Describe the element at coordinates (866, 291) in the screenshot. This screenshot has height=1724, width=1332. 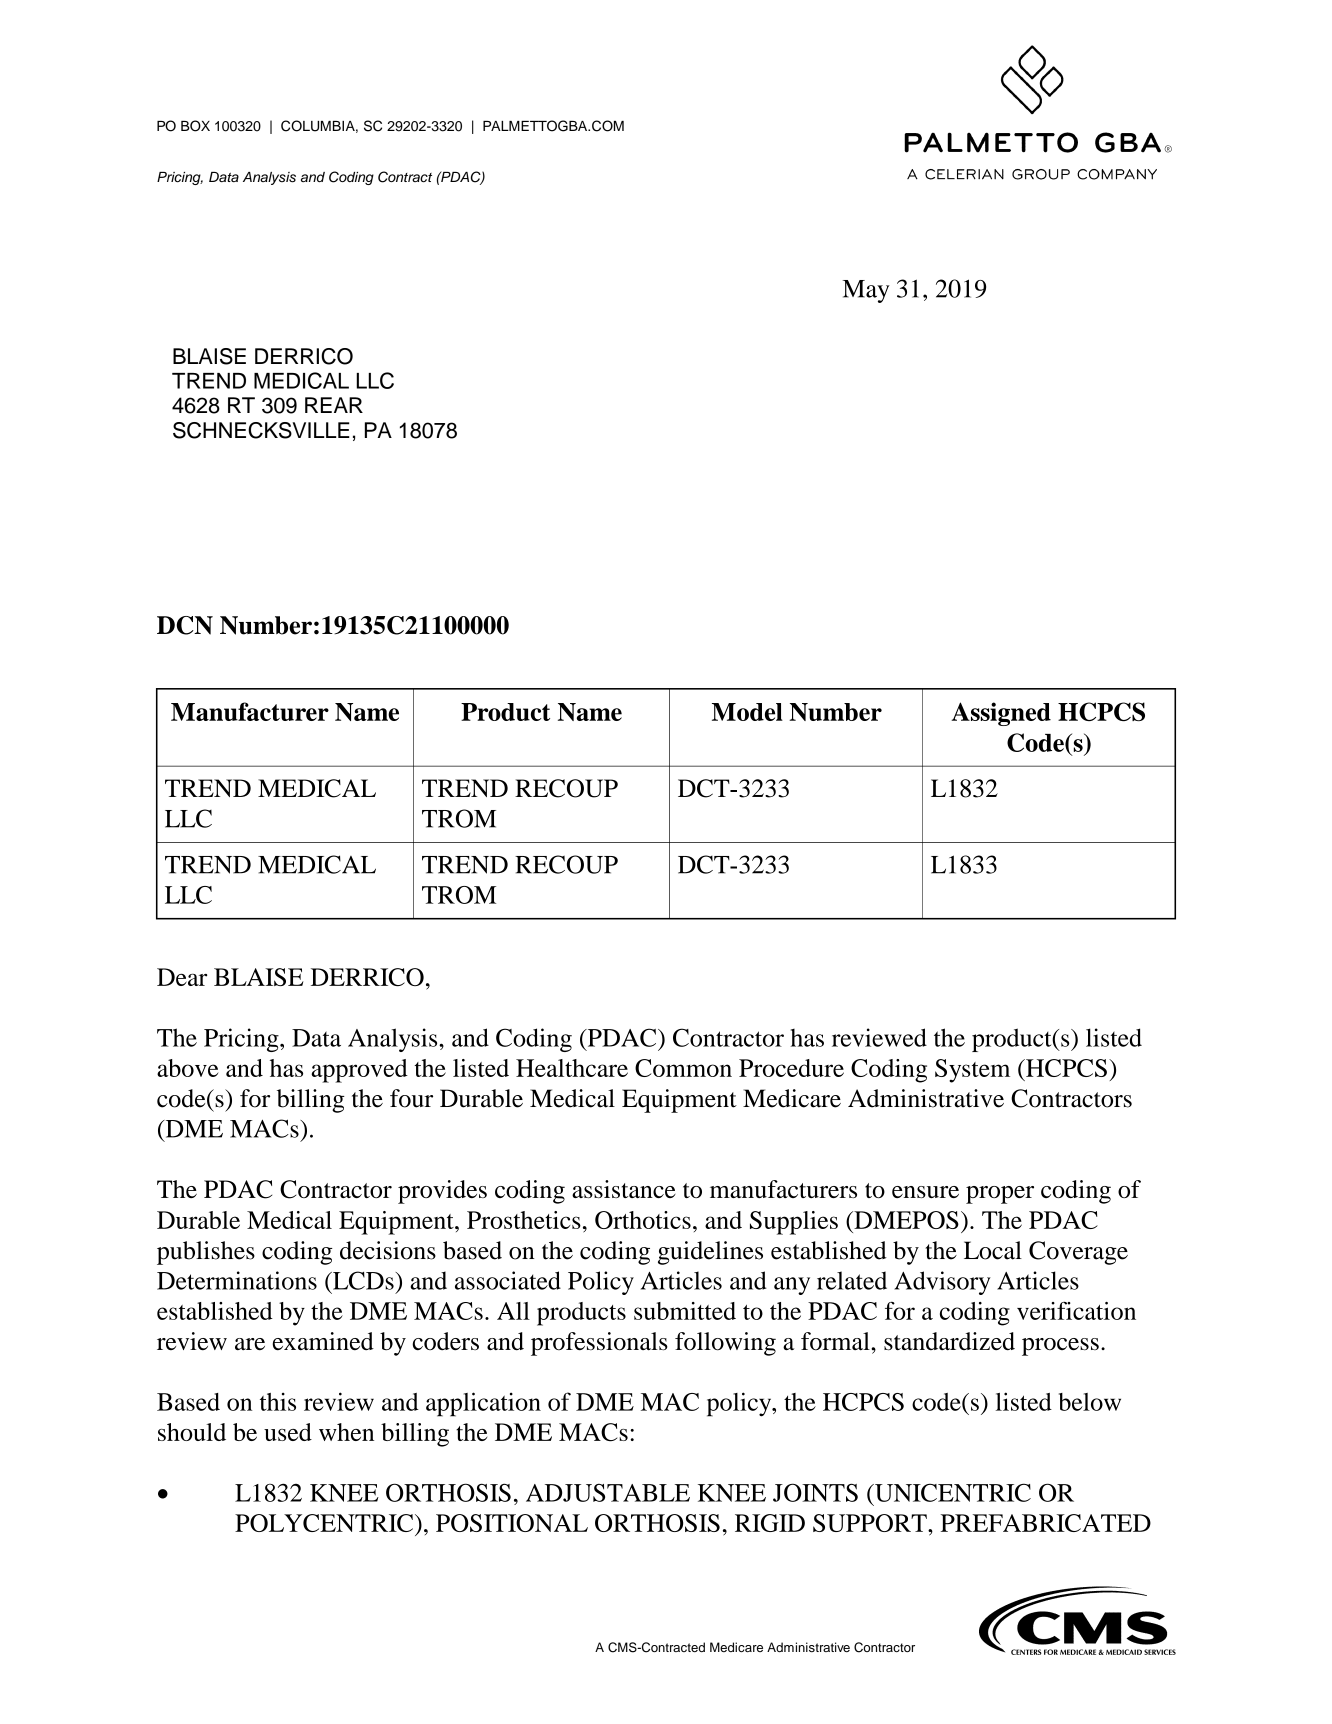
I see `May` at that location.
